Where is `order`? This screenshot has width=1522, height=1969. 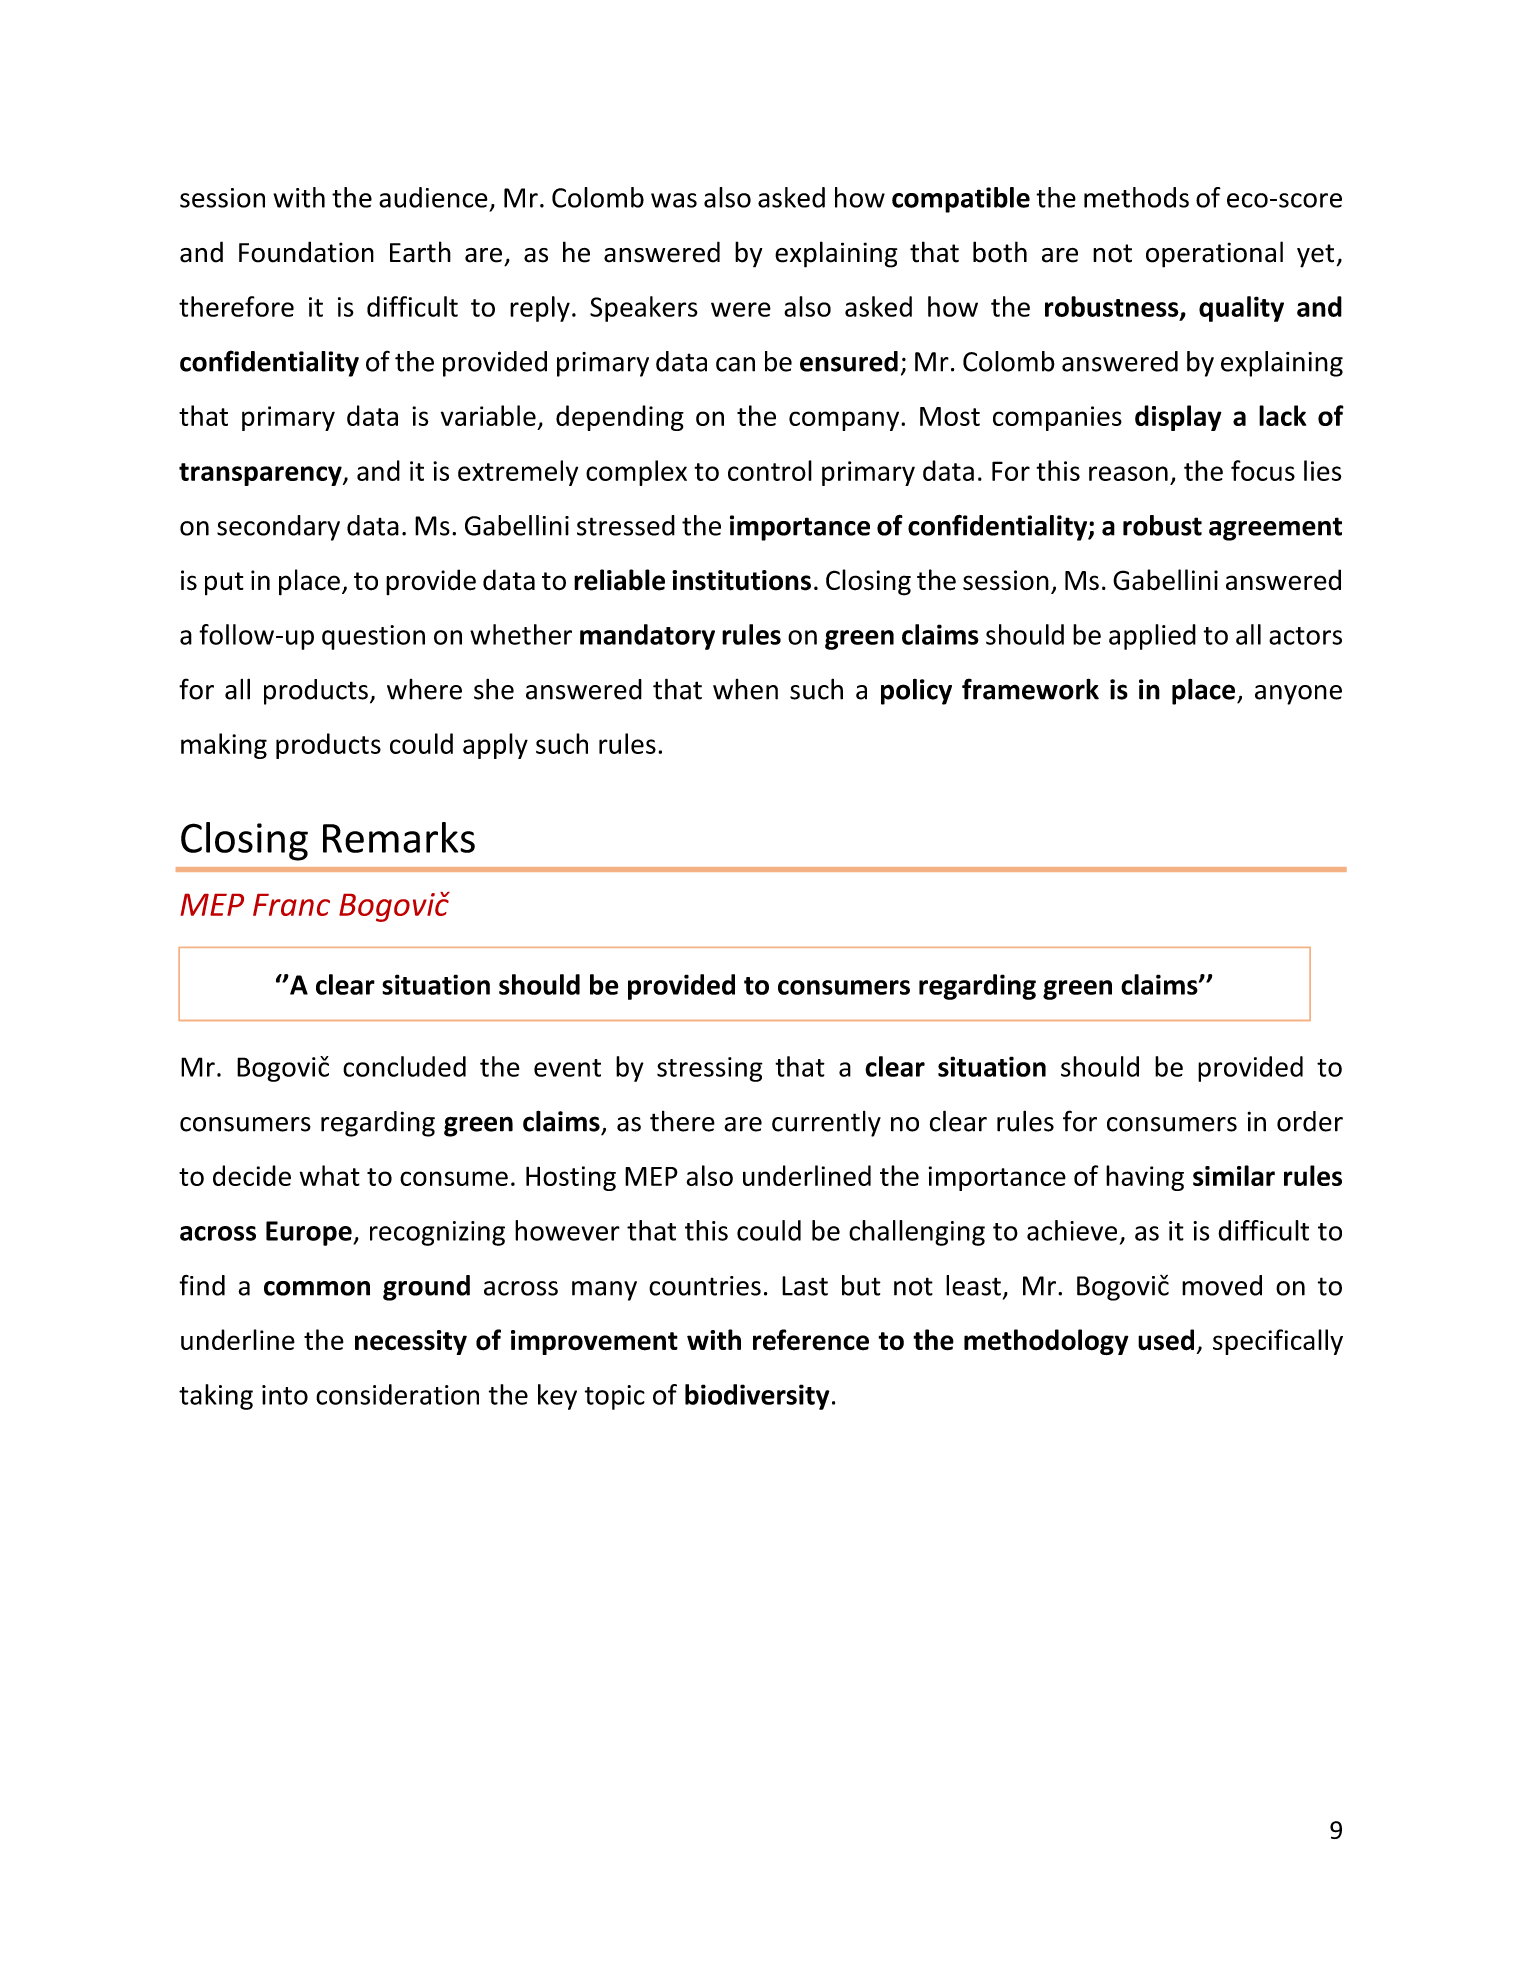
order is located at coordinates (1310, 1121).
